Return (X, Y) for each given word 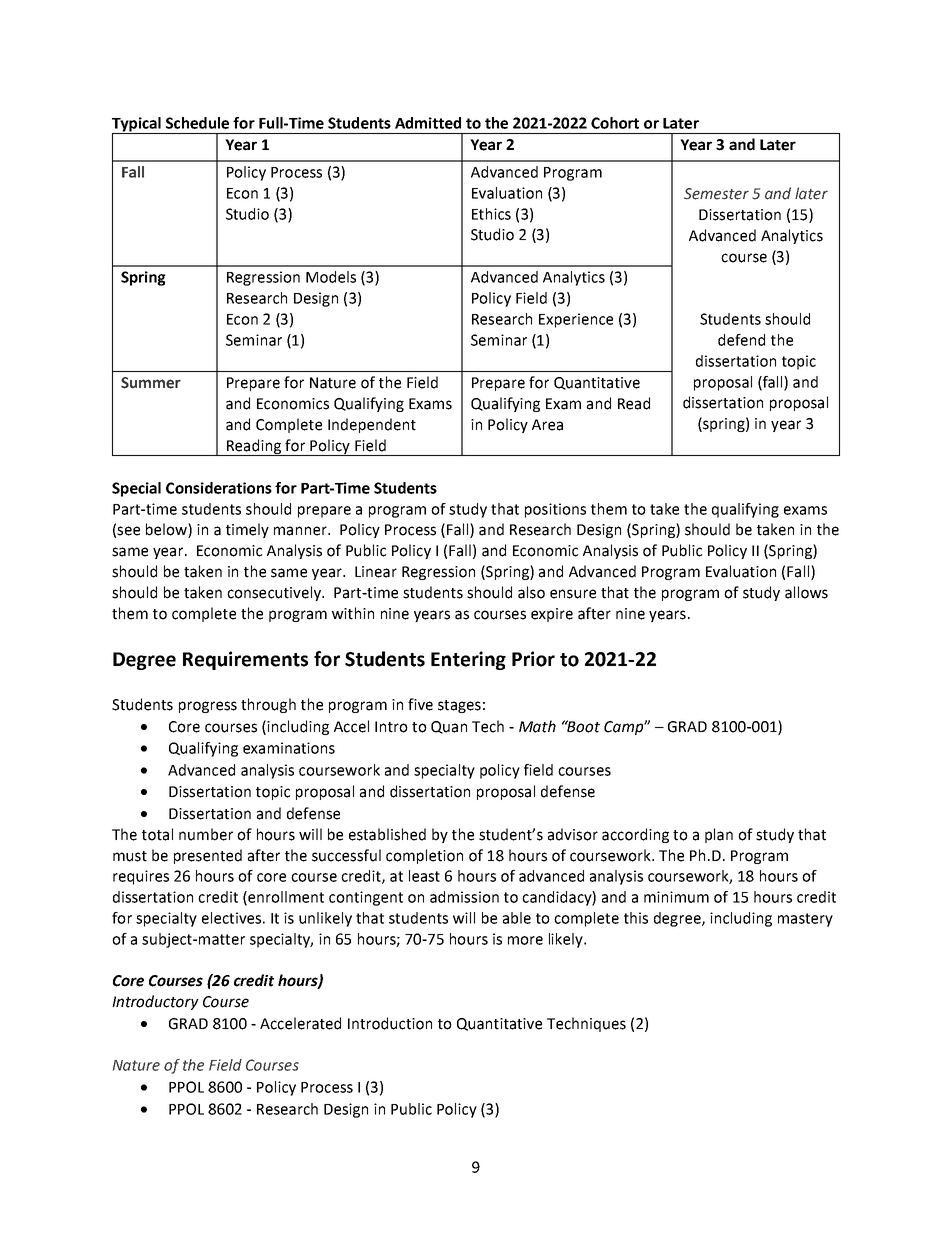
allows (806, 592)
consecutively (275, 593)
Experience (576, 320)
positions (555, 510)
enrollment (285, 898)
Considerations (219, 488)
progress (208, 707)
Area (547, 425)
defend (741, 340)
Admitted (428, 123)
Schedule (197, 123)
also (531, 592)
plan (719, 835)
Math (537, 726)
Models (331, 277)
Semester (716, 194)
